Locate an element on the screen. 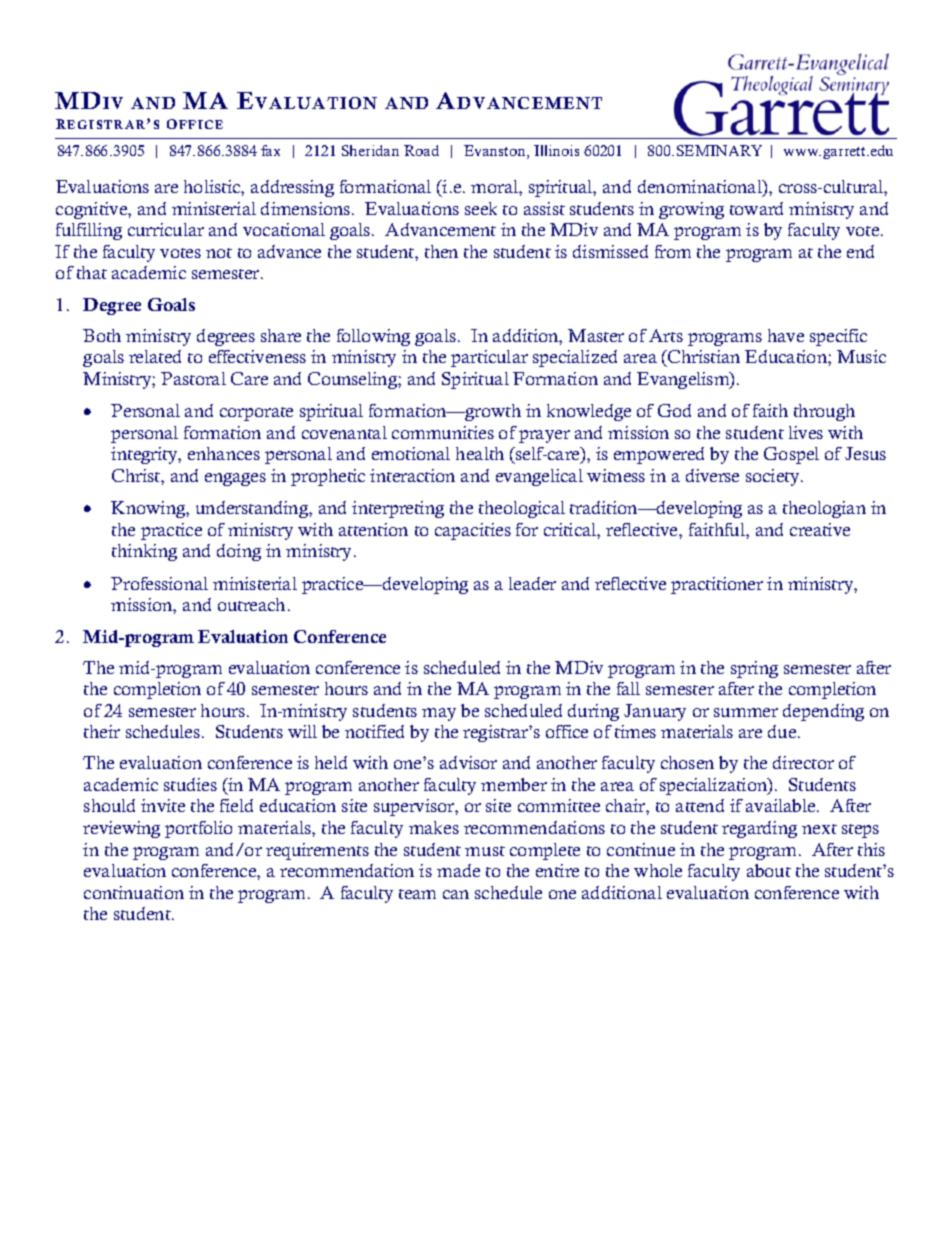 This screenshot has height=1233, width=952. may is located at coordinates (439, 714).
